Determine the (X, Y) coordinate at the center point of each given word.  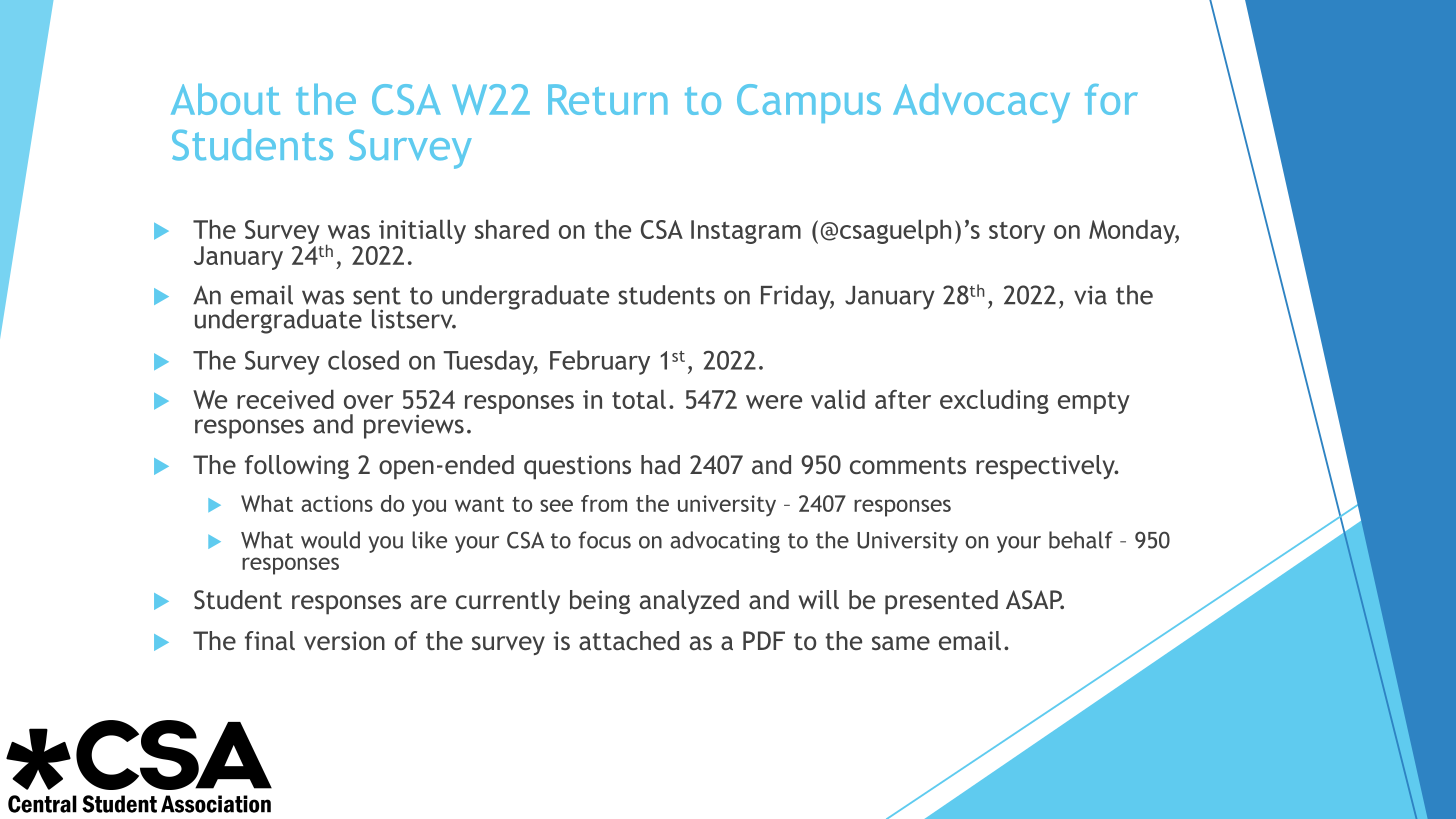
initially (422, 233)
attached (629, 640)
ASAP (1035, 600)
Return (608, 99)
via (1090, 295)
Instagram (746, 232)
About (225, 99)
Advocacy (981, 103)
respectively (1046, 467)
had (660, 464)
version (344, 640)
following (297, 467)
